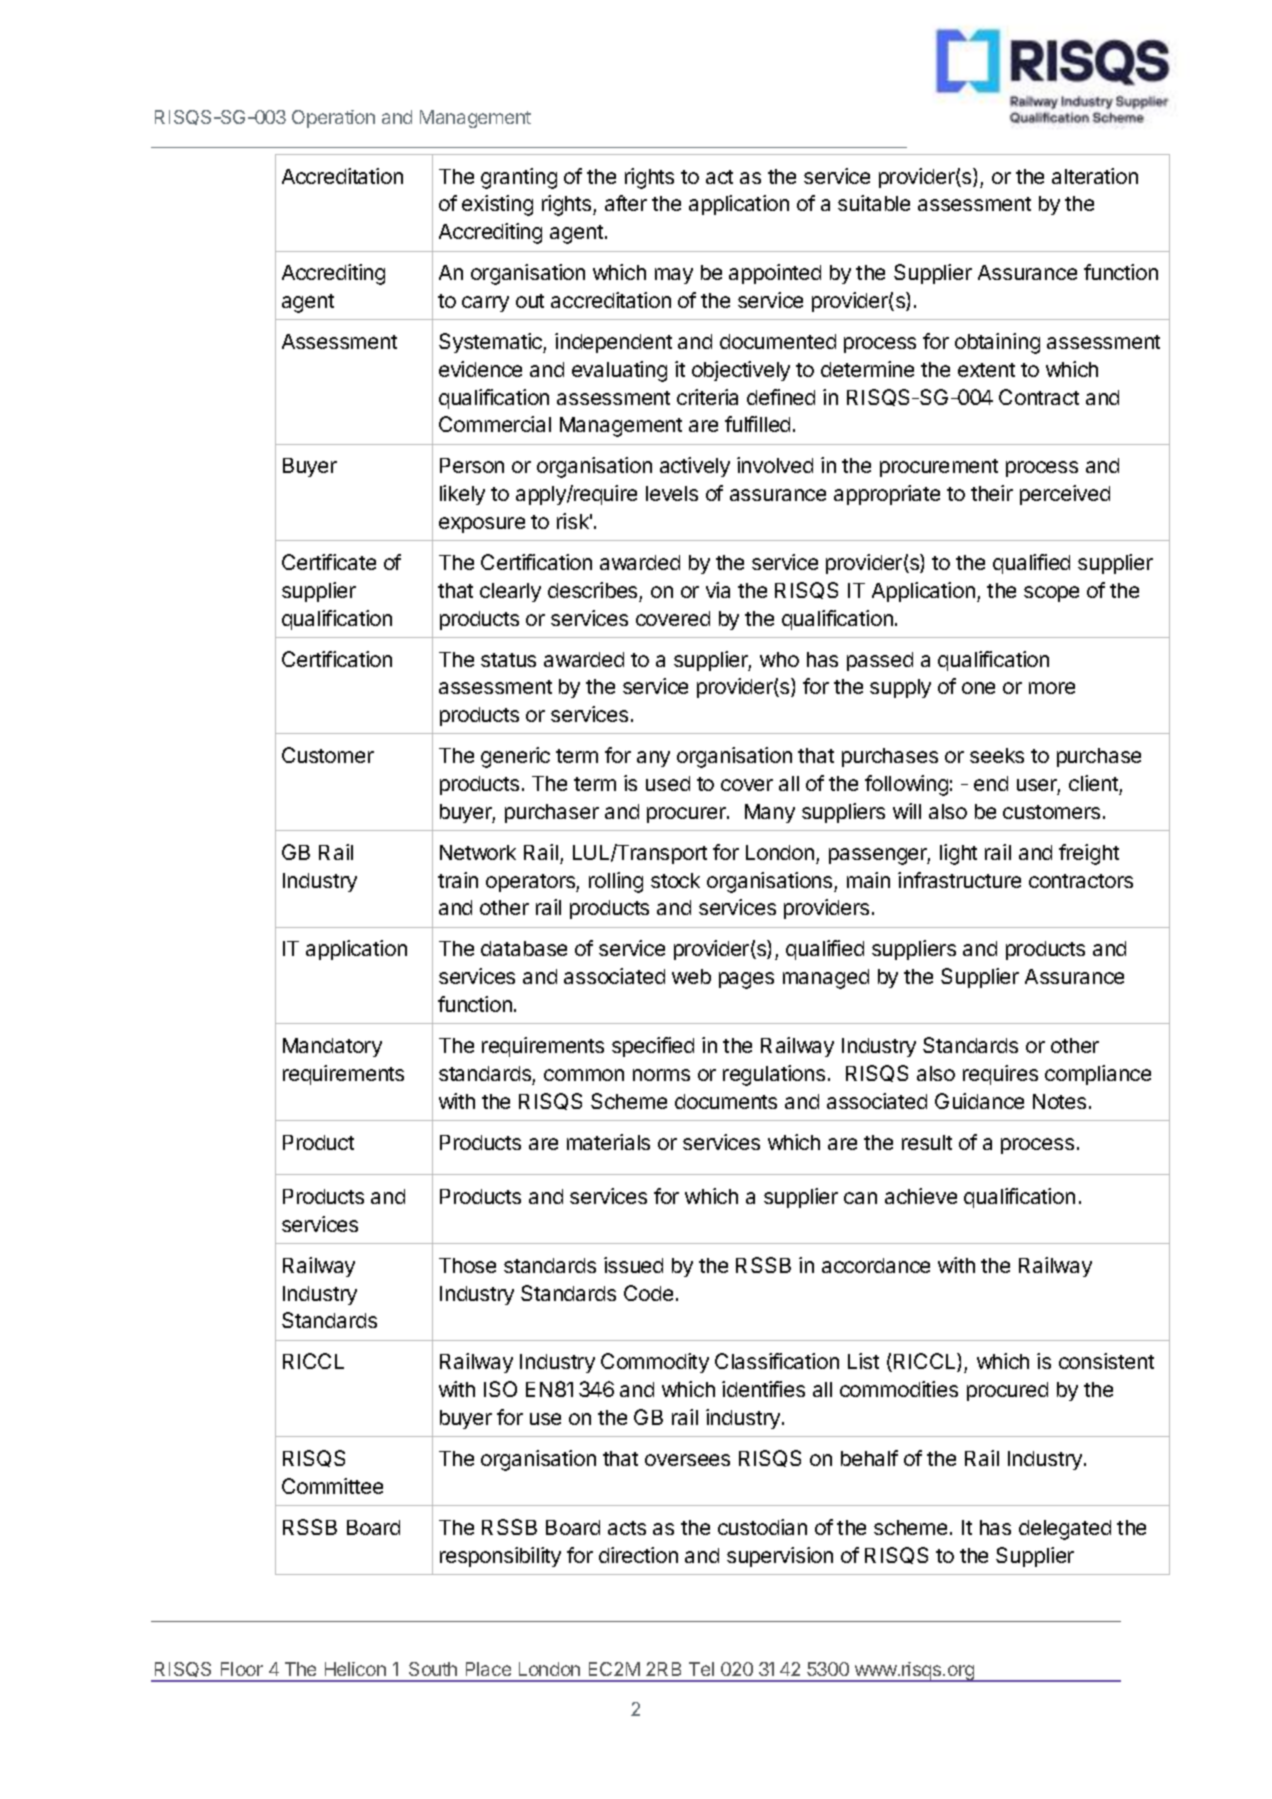 The width and height of the page is (1272, 1799). I want to click on infrastructure, so click(959, 880).
